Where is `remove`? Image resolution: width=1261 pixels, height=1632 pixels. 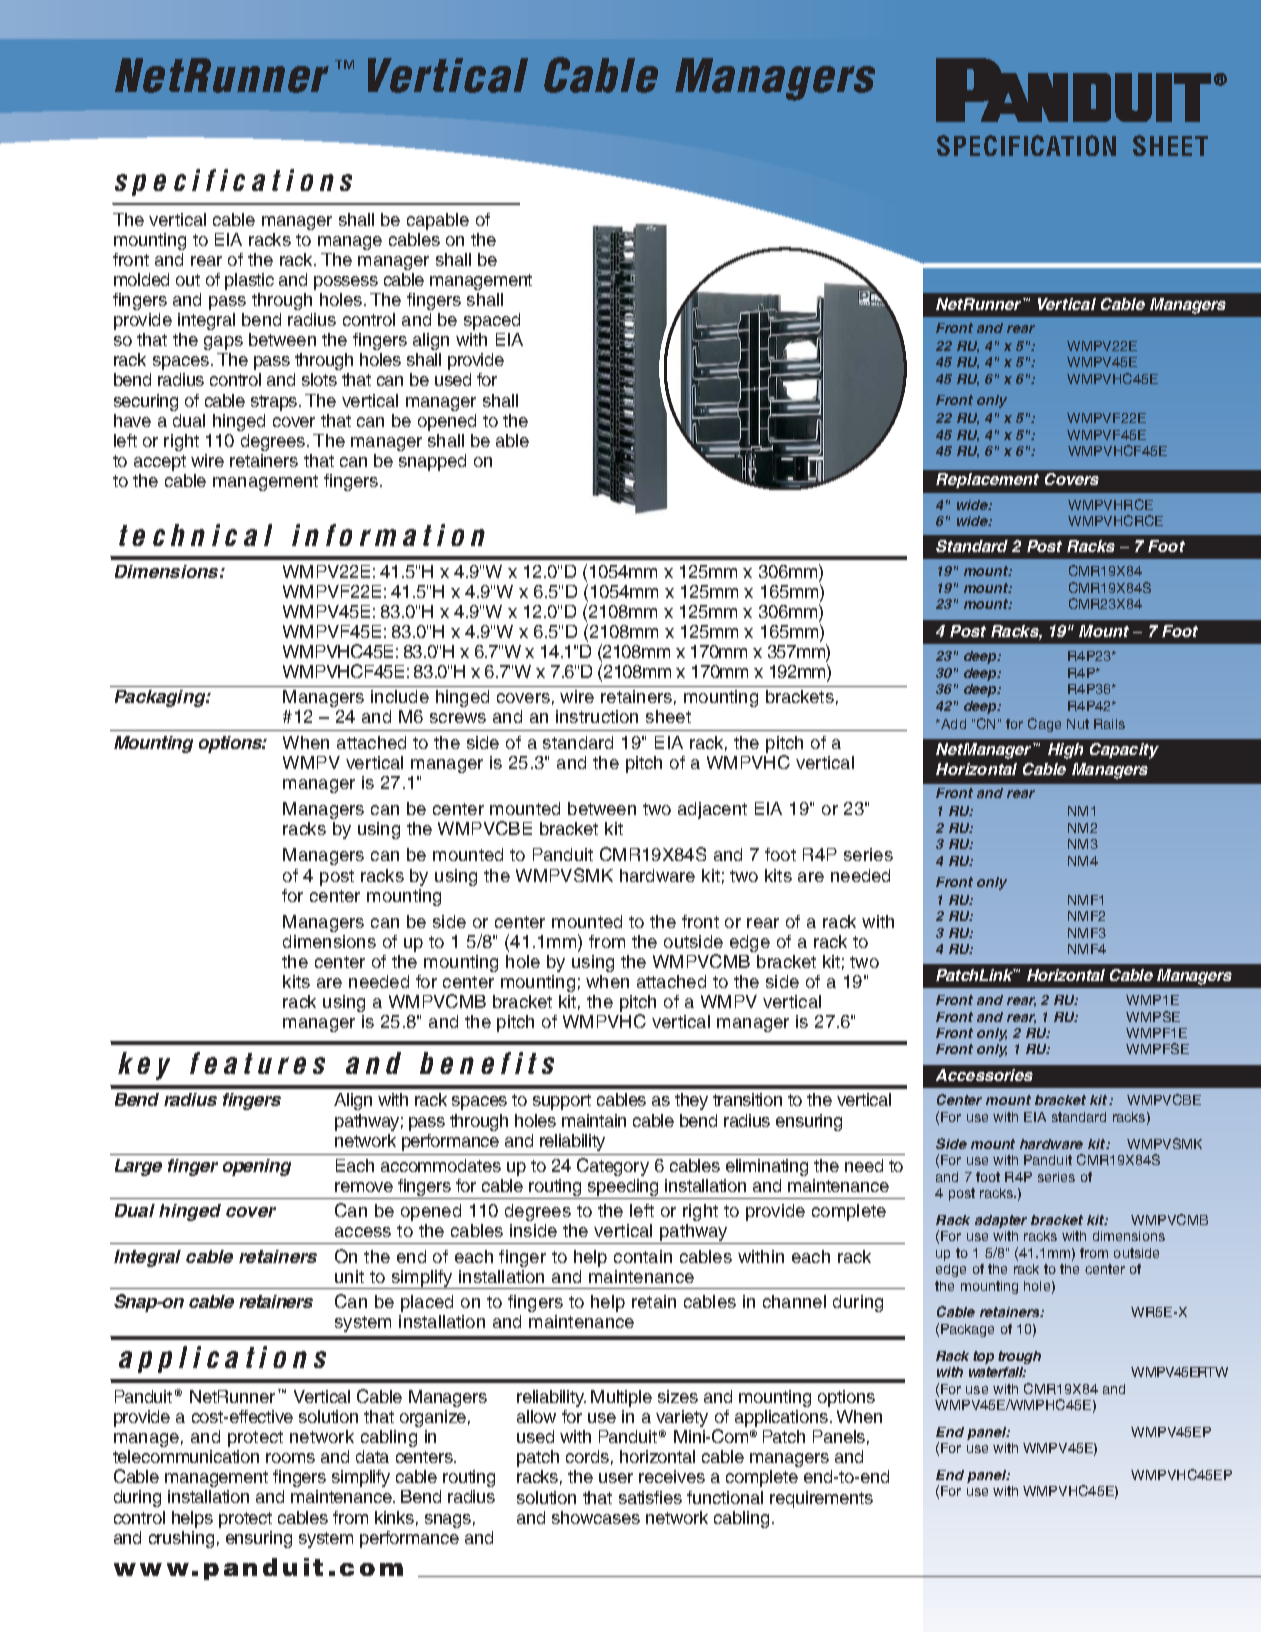 remove is located at coordinates (364, 1187).
